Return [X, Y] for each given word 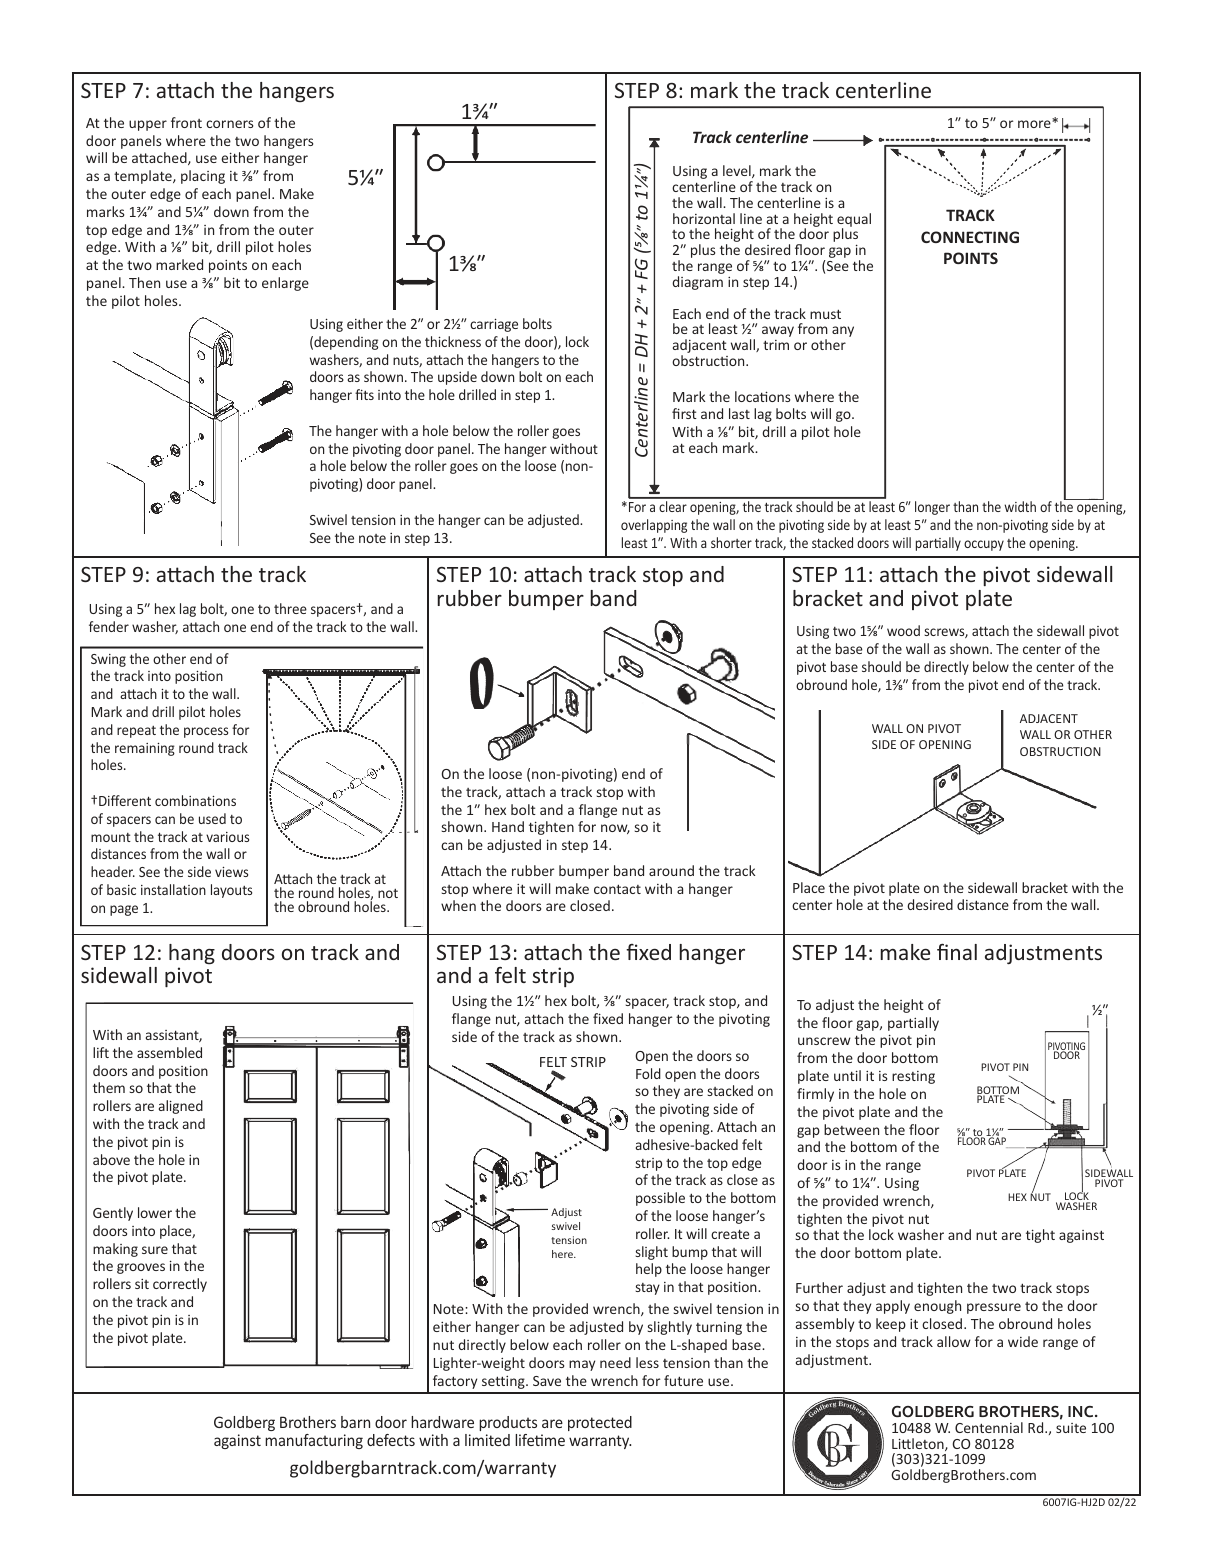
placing [203, 177]
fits [364, 394]
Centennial [989, 1427]
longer [932, 508]
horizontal [704, 218]
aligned [181, 1107]
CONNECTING [970, 237]
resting [913, 1077]
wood [903, 630]
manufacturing [314, 1441]
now [615, 829]
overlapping [654, 526]
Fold [648, 1073]
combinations [195, 800]
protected [600, 1423]
